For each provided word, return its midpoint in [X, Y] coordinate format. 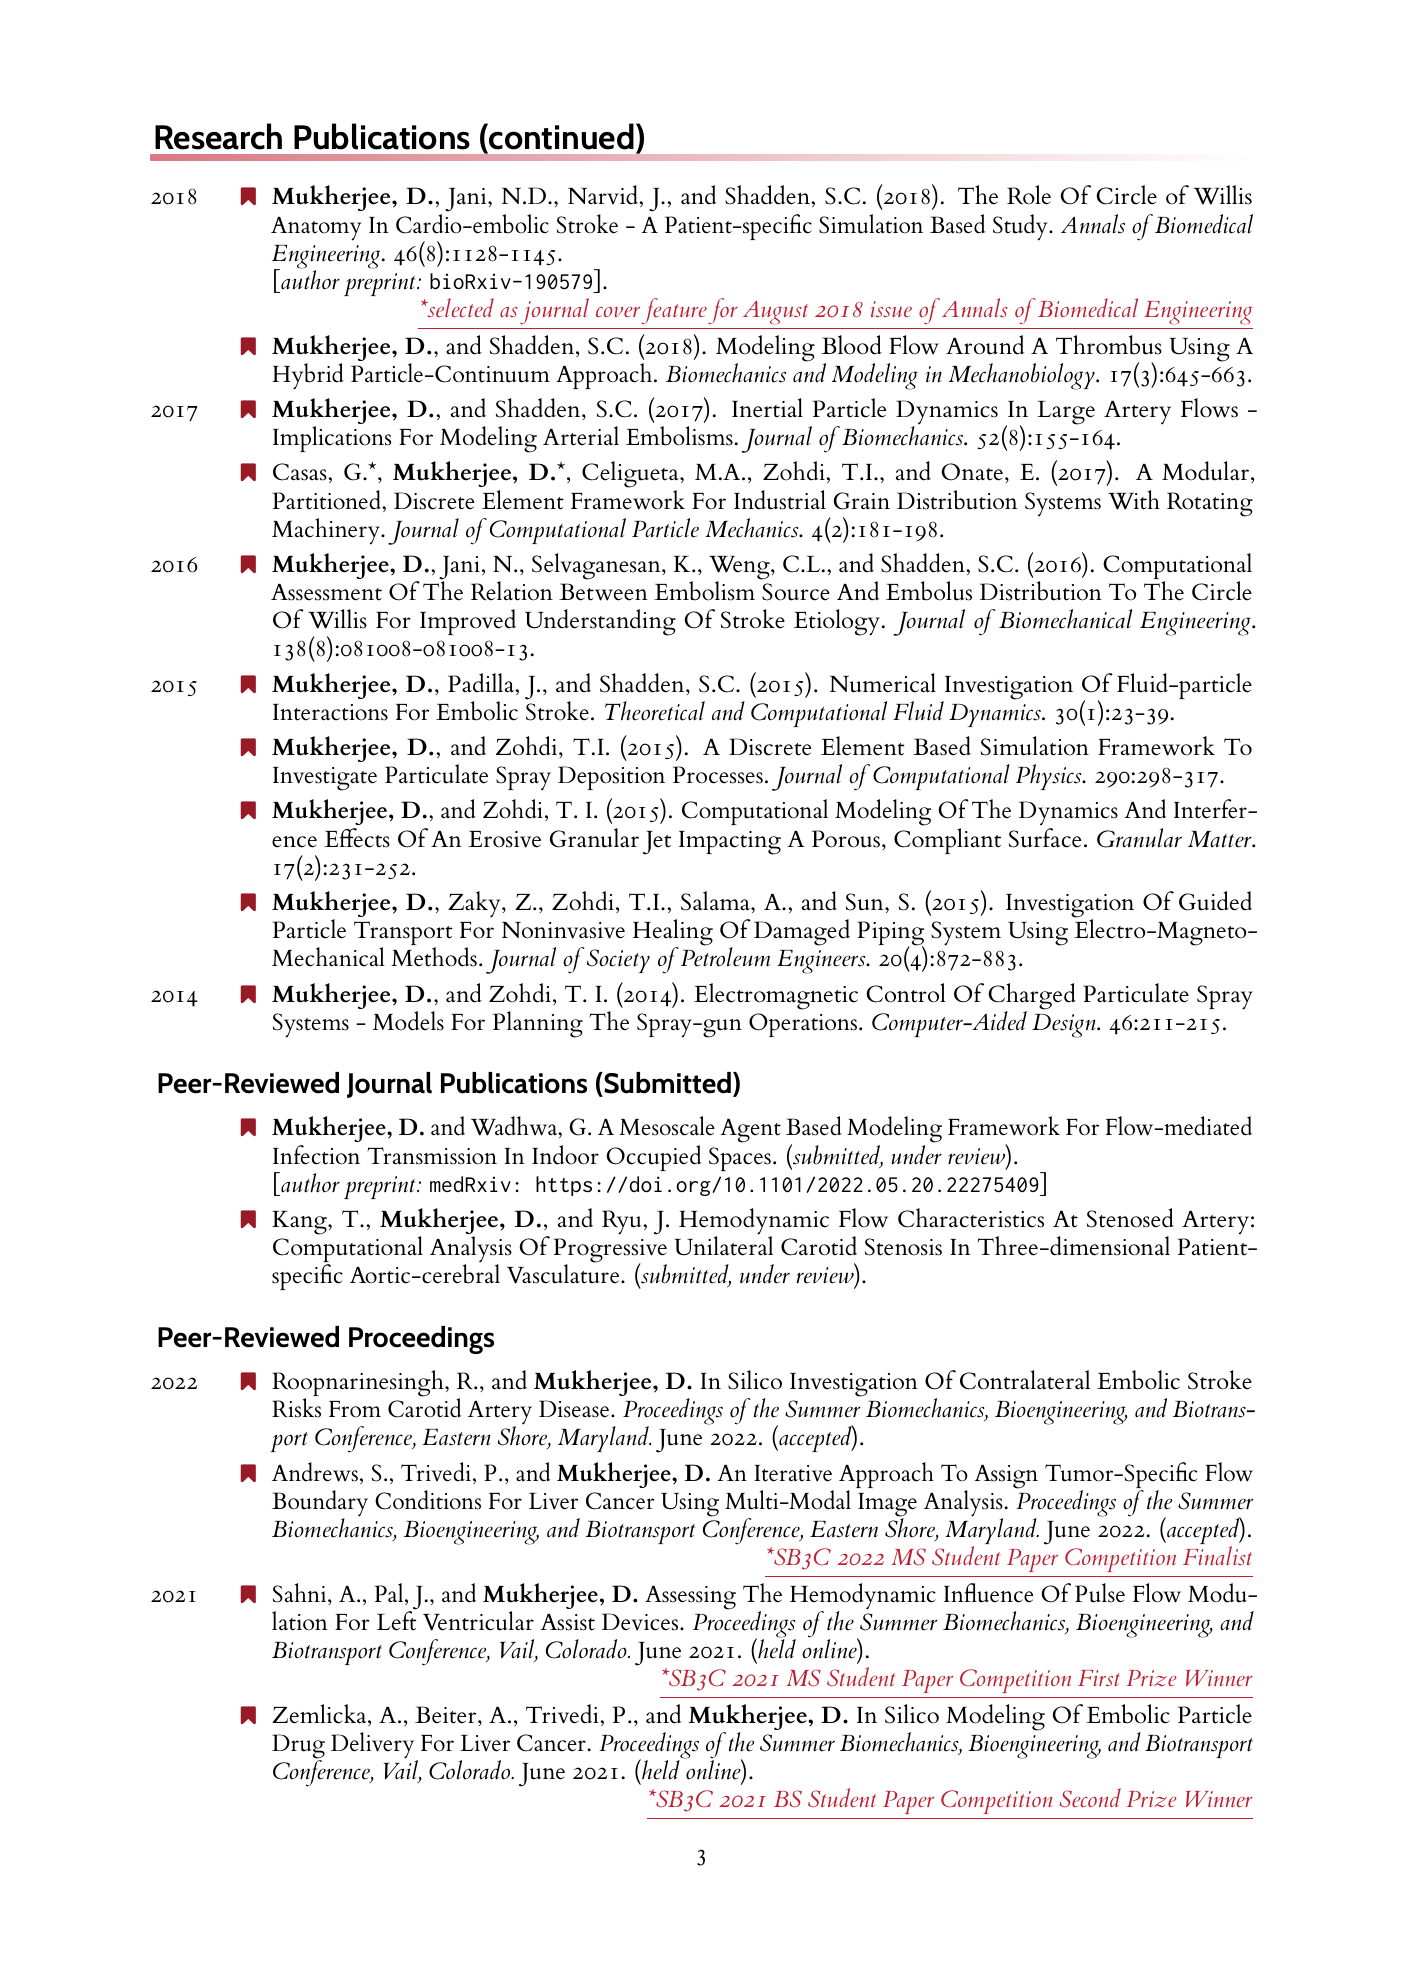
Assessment [326, 592]
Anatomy [316, 229]
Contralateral [1025, 1380]
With [1134, 500]
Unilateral [723, 1245]
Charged [1032, 997]
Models [408, 1021]
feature [674, 311]
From [355, 1409]
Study [1021, 227]
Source [796, 592]
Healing [673, 933]
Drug [298, 1747]
